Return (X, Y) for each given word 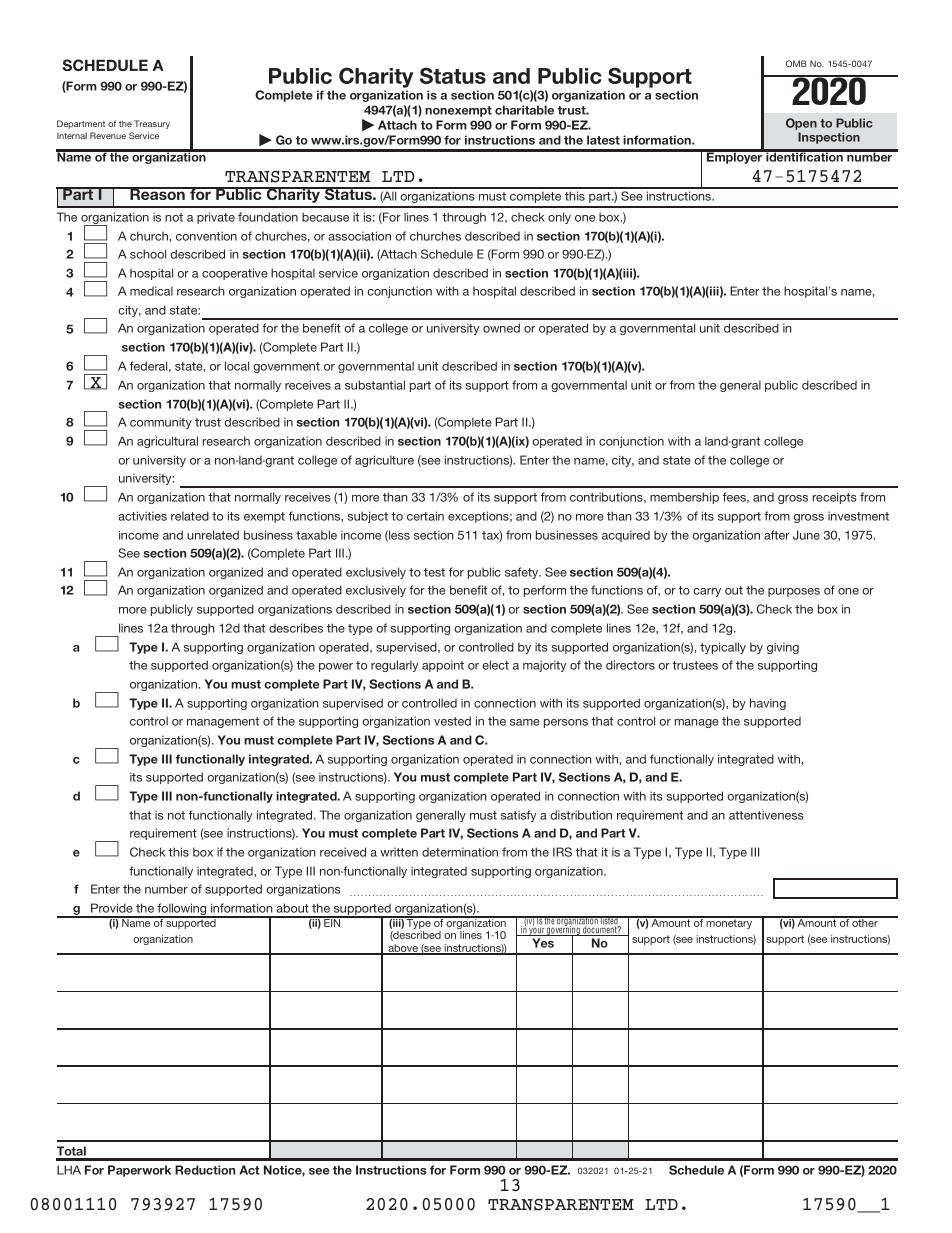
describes (296, 628)
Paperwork (139, 1171)
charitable (524, 110)
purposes (794, 592)
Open (801, 124)
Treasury (152, 124)
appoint (443, 666)
